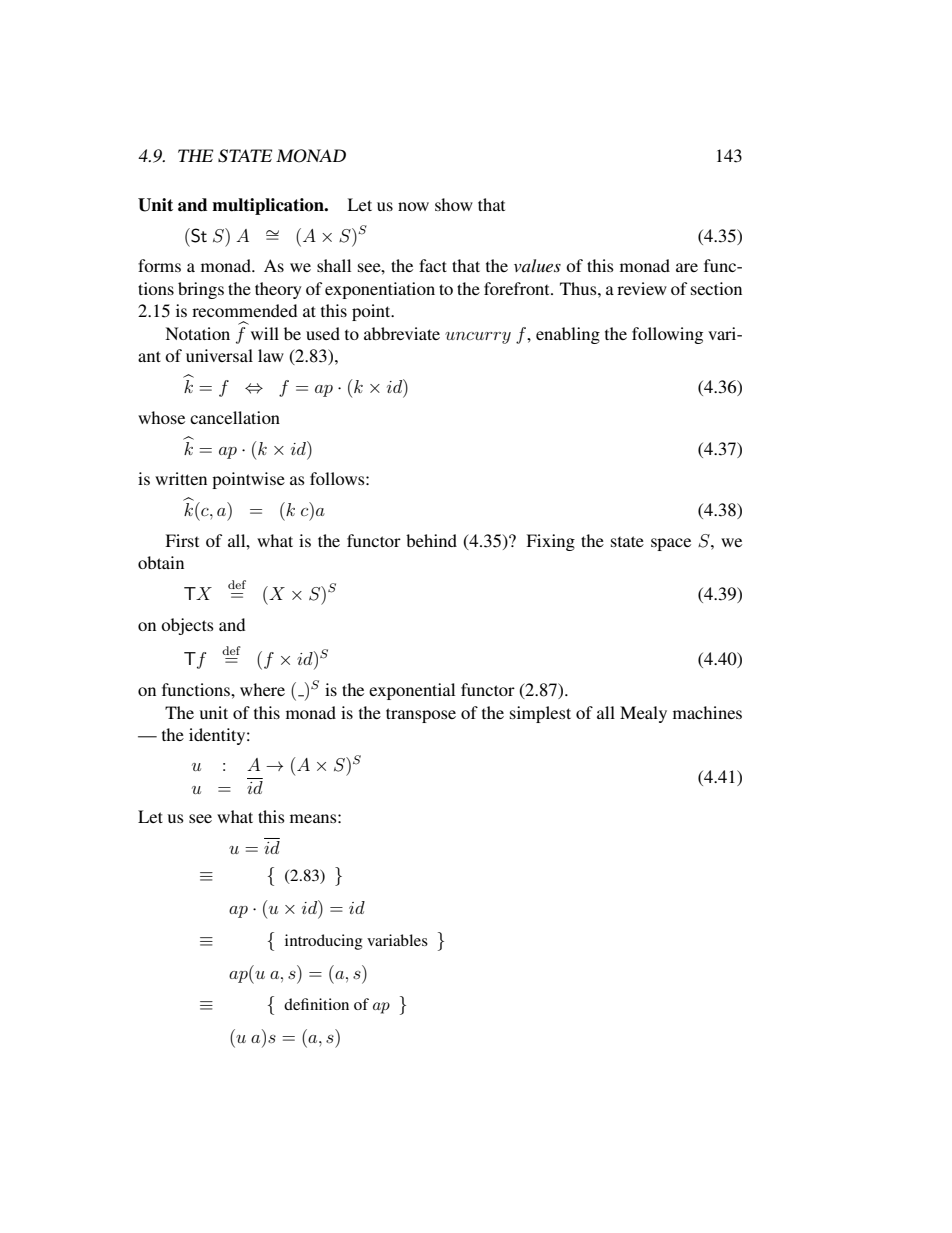  What do you see at coordinates (187, 626) in the screenshot?
I see `objects` at bounding box center [187, 626].
